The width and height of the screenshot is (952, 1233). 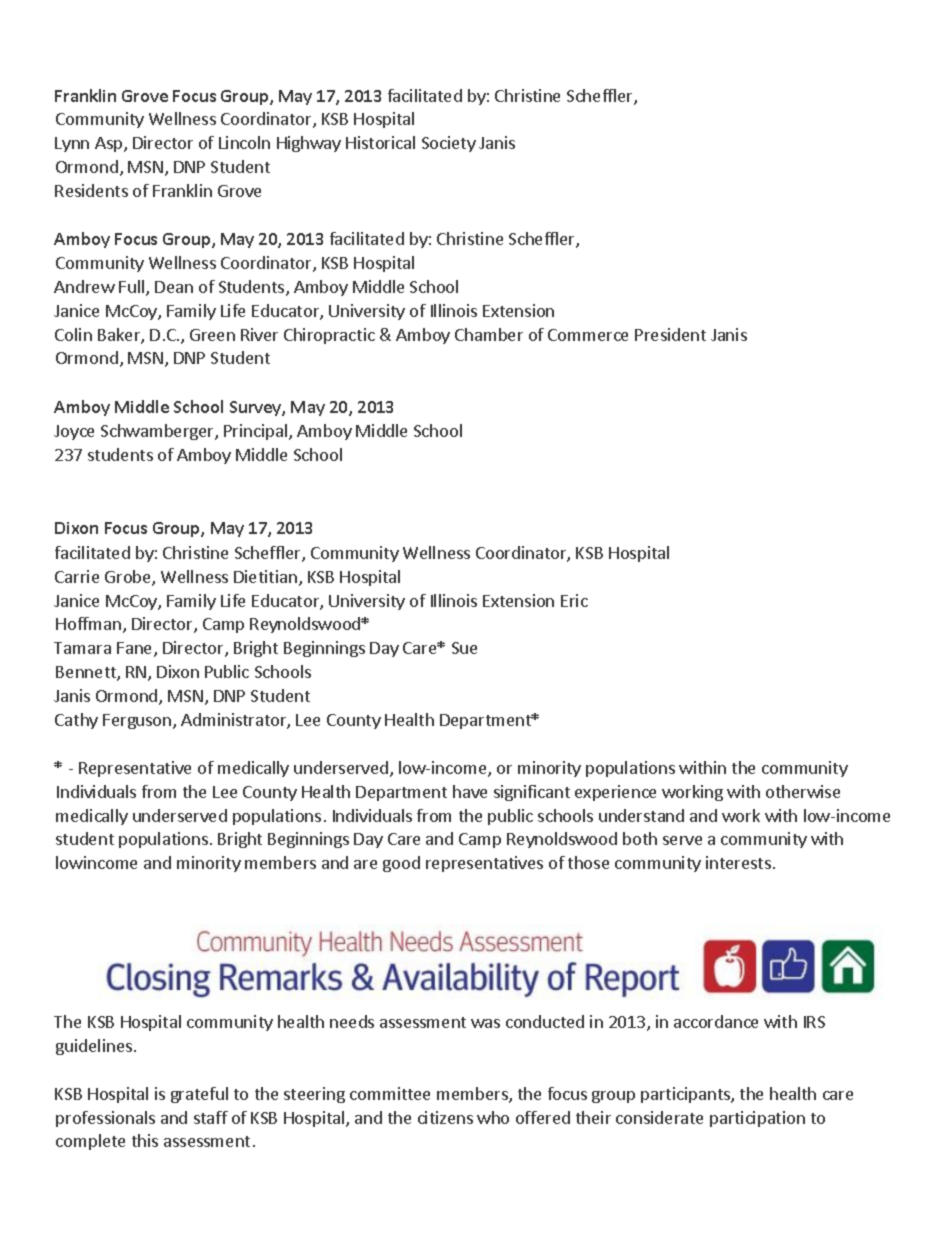 What do you see at coordinates (449, 144) in the screenshot?
I see `Society` at bounding box center [449, 144].
